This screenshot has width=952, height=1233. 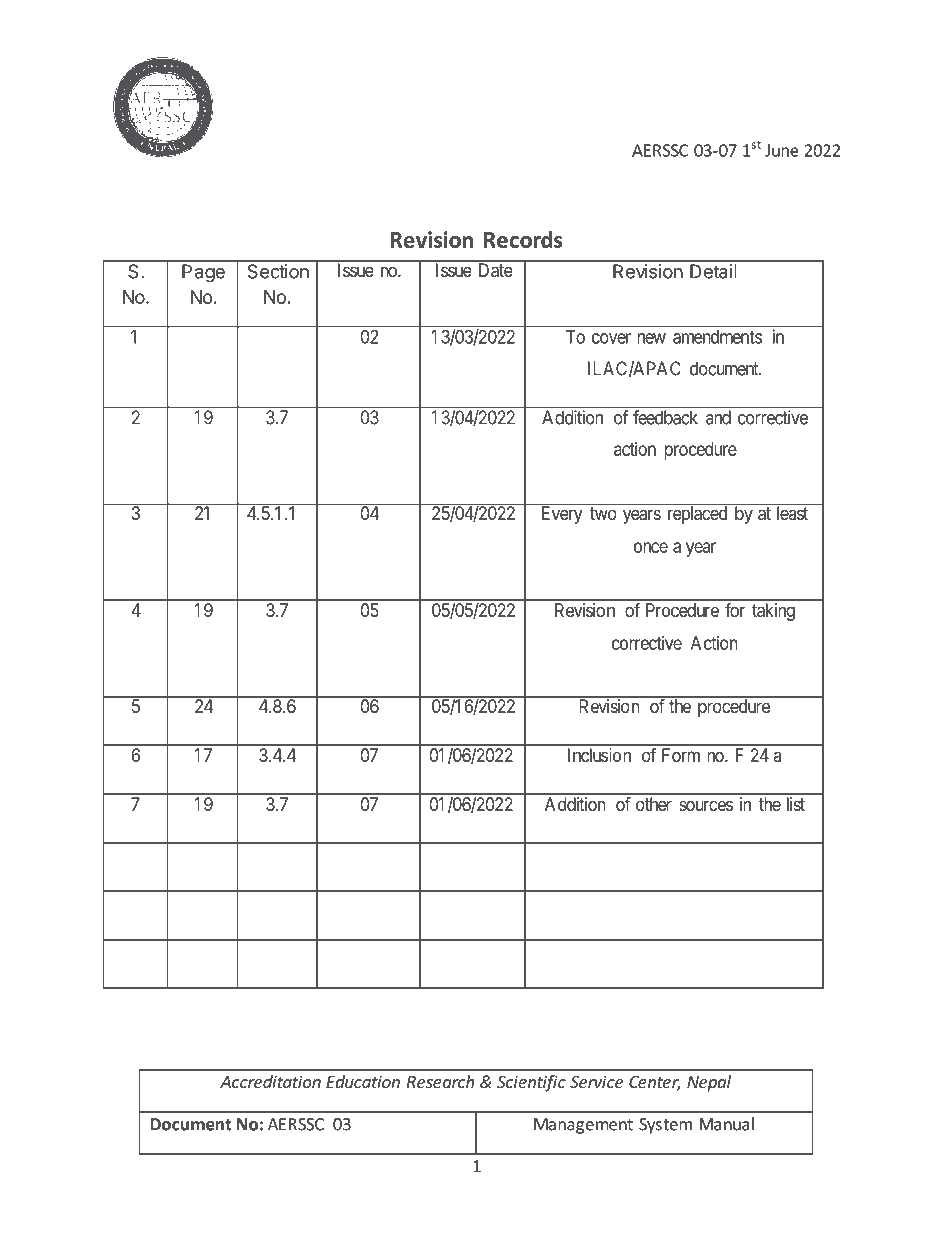 What do you see at coordinates (523, 239) in the screenshot?
I see `Records` at bounding box center [523, 239].
